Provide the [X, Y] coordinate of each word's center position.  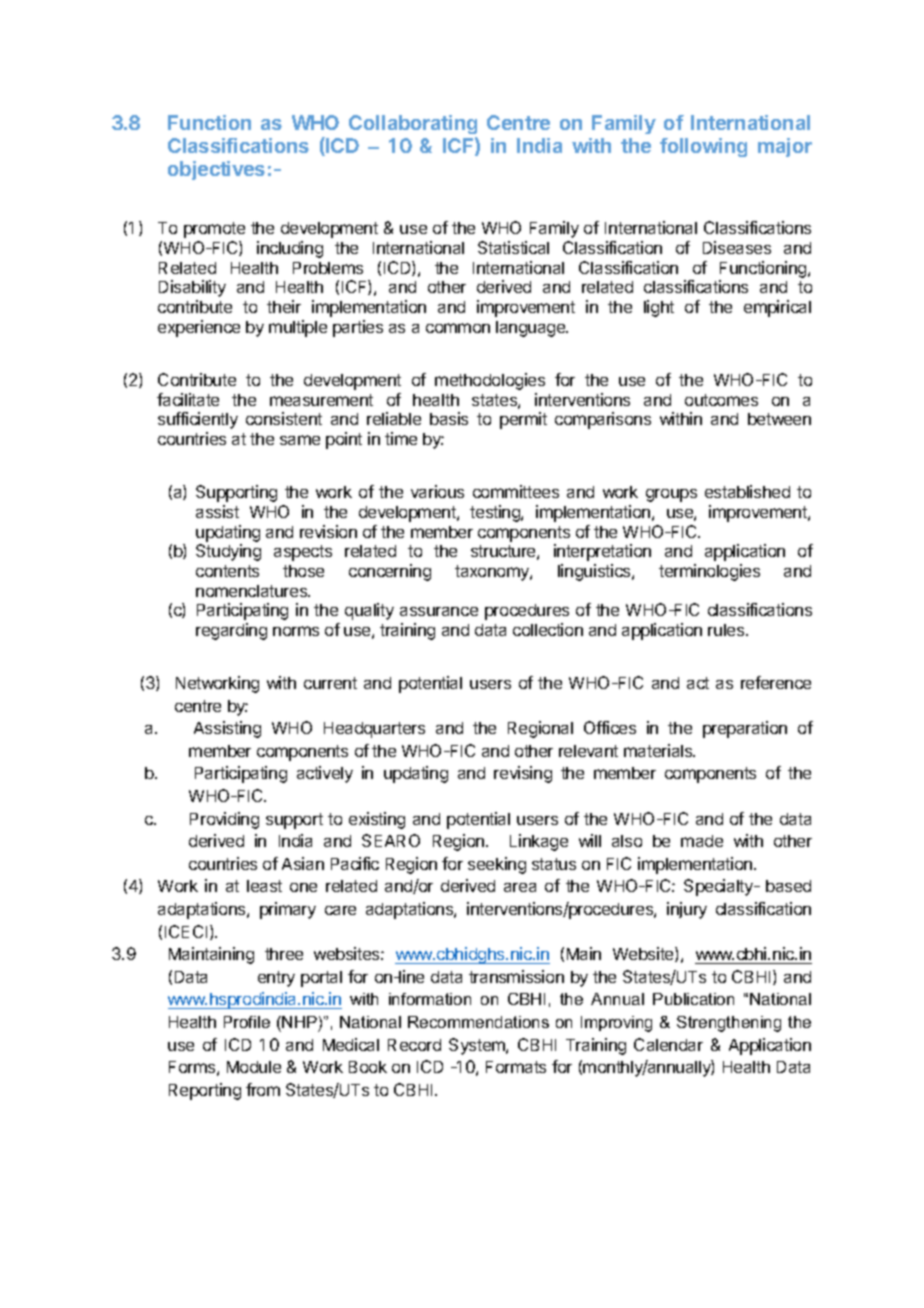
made [702, 841]
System [478, 1046]
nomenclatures [253, 591]
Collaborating [413, 124]
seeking [497, 865]
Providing [224, 820]
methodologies [490, 381]
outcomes [721, 400]
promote [214, 230]
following [703, 147]
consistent [284, 418]
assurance [439, 611]
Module [254, 1067]
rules [727, 630]
